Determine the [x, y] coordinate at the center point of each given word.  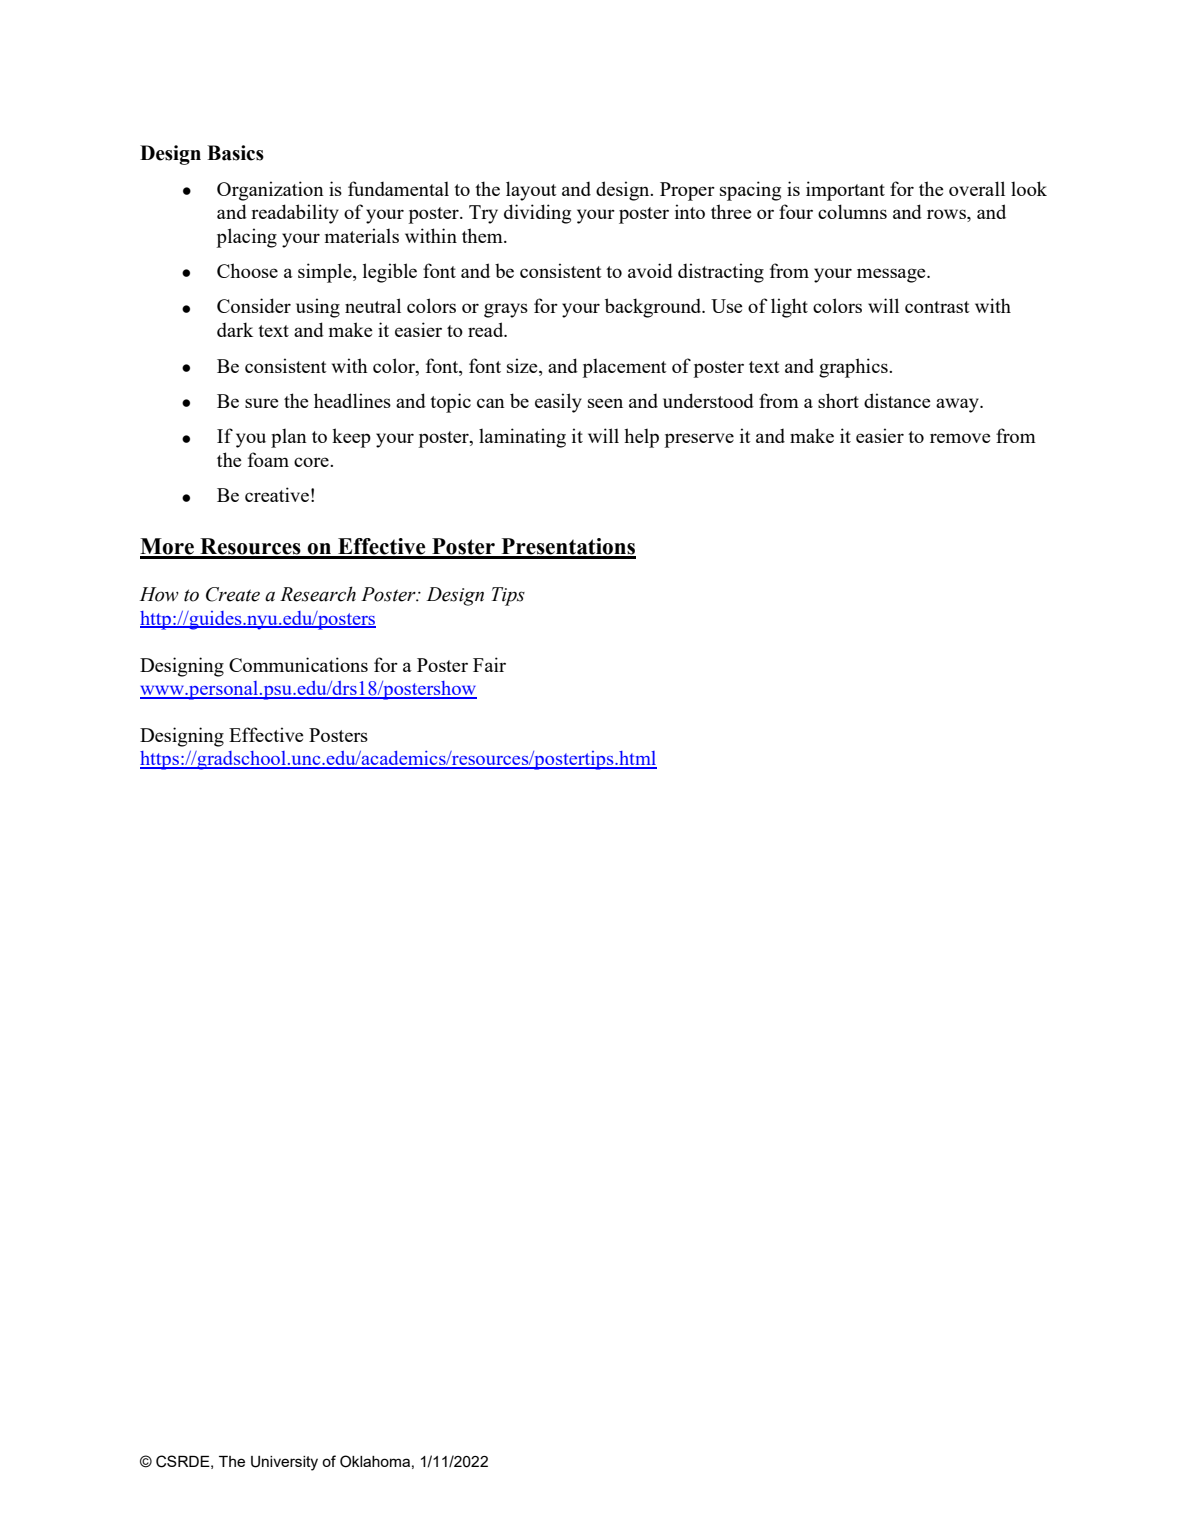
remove [960, 438]
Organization [270, 191]
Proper [687, 191]
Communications [298, 664]
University [284, 1463]
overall [977, 188]
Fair [489, 664]
